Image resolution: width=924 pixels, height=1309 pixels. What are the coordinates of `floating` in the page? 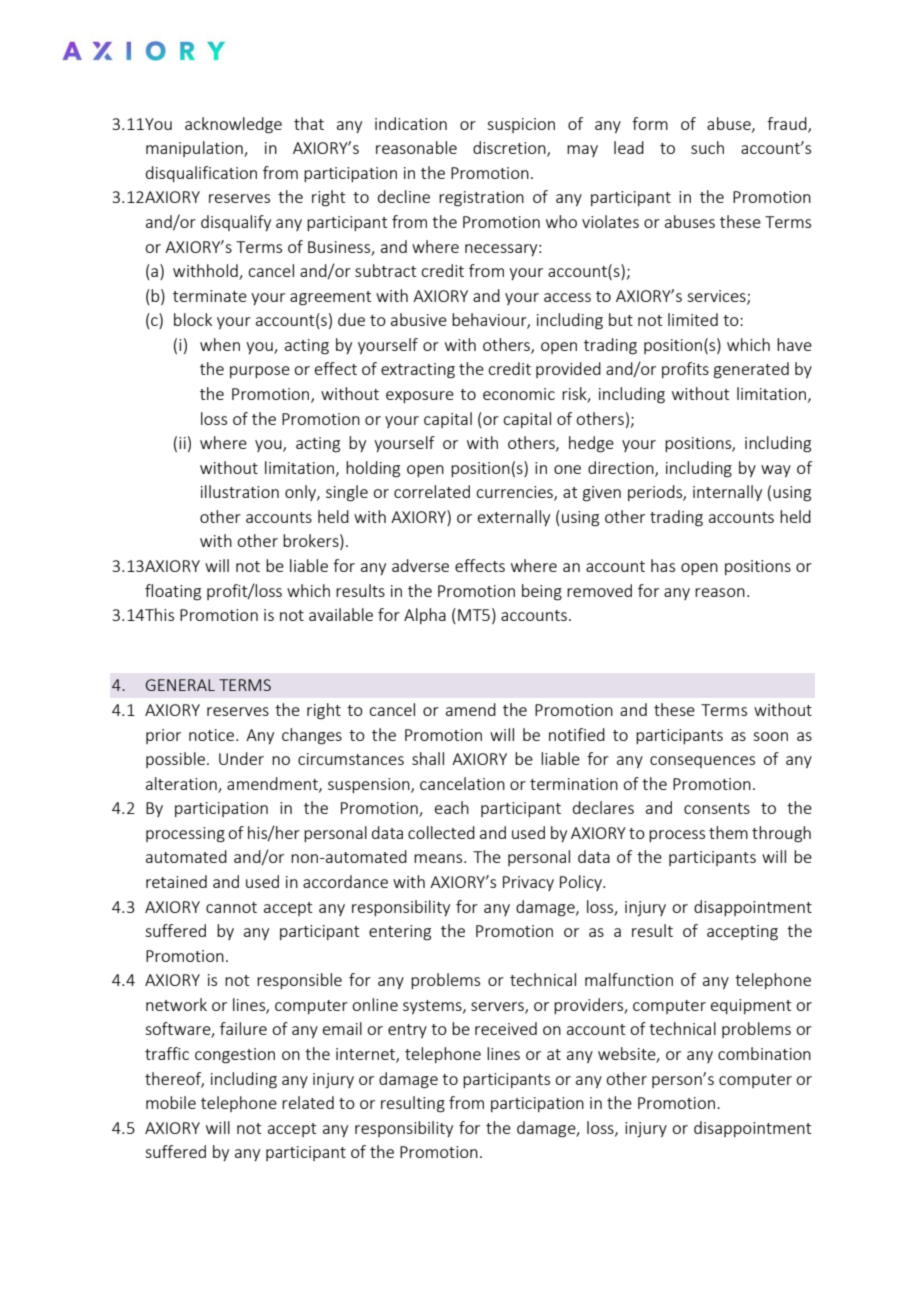 It's located at (173, 592).
